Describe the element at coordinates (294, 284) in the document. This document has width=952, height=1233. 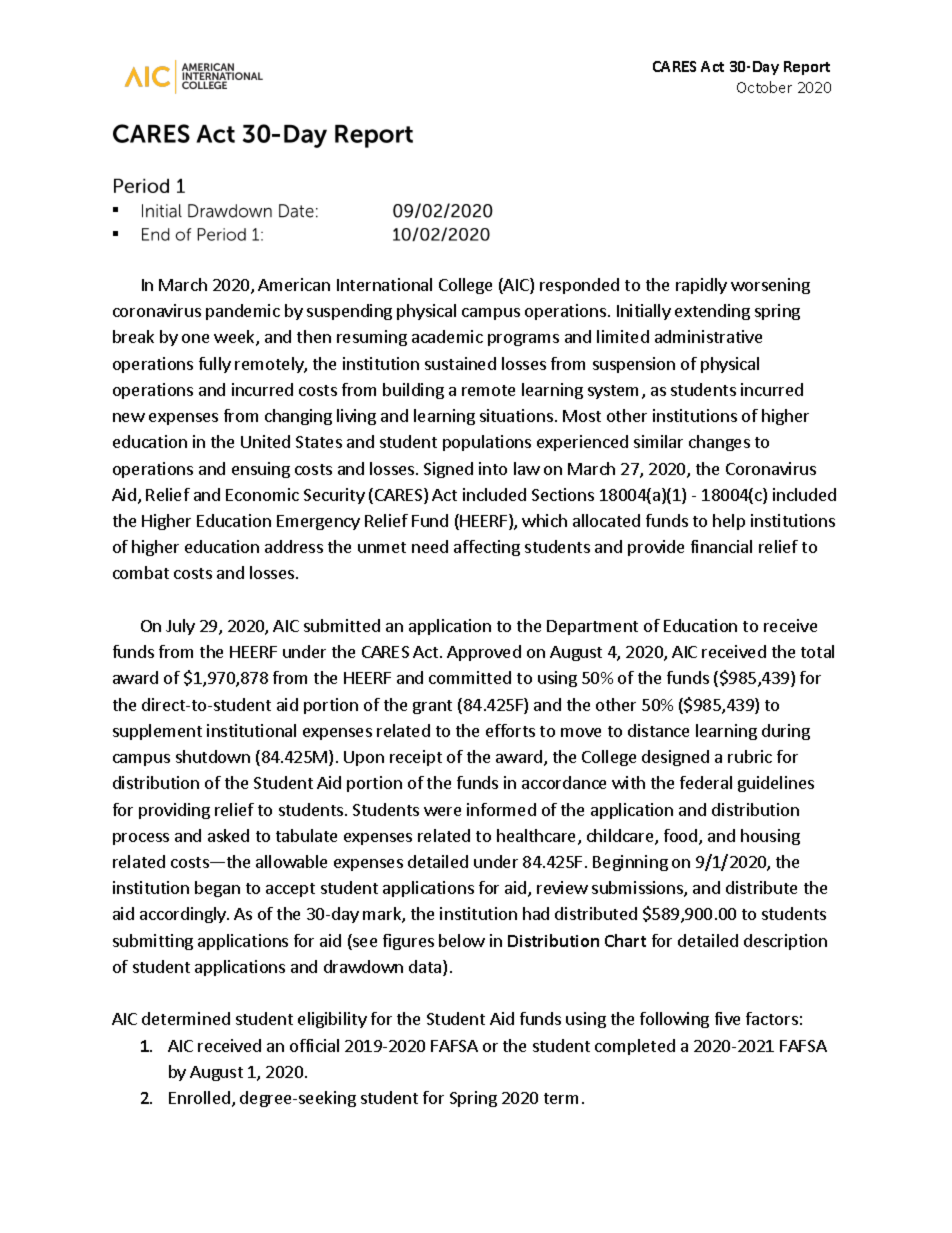
I see `American` at that location.
